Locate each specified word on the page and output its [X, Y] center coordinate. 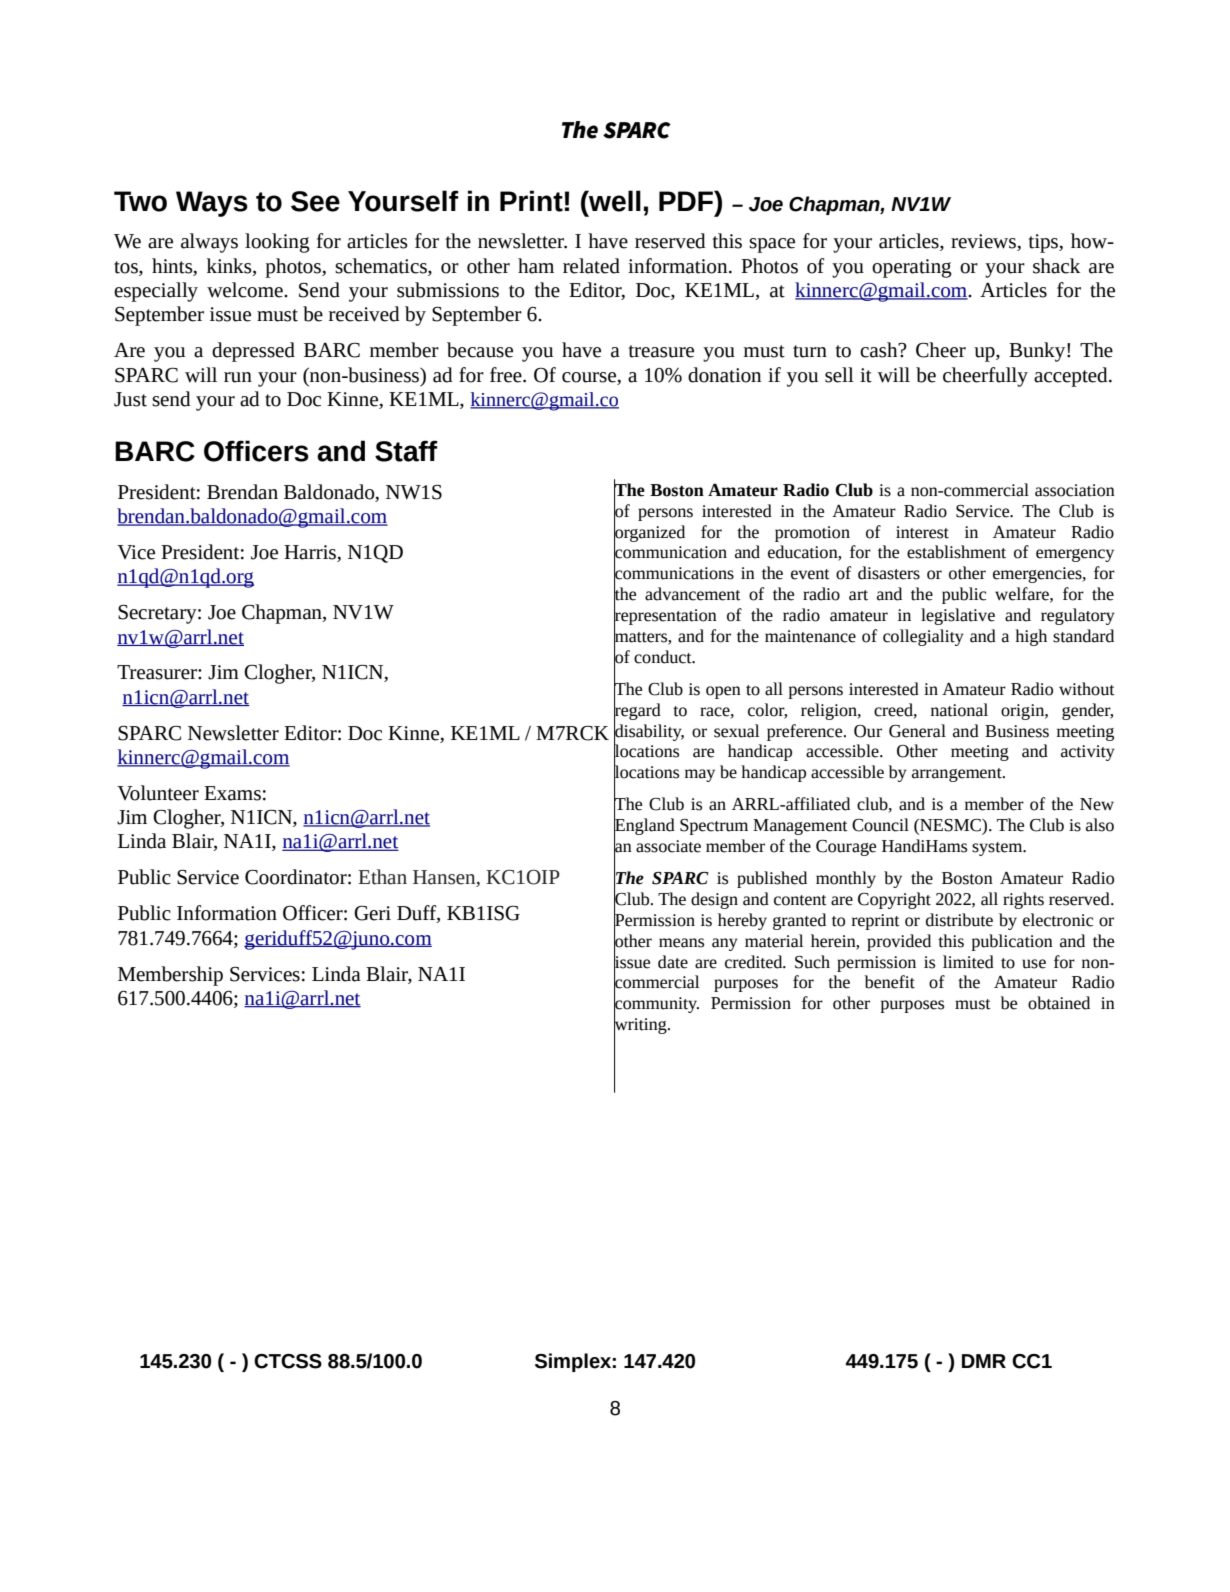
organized [649, 533]
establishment [956, 552]
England [644, 827]
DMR [984, 1361]
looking [277, 243]
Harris [311, 553]
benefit [890, 982]
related [591, 266]
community [656, 1005]
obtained [1059, 1003]
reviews [984, 242]
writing [641, 1026]
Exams [232, 793]
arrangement [958, 775]
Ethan [382, 877]
